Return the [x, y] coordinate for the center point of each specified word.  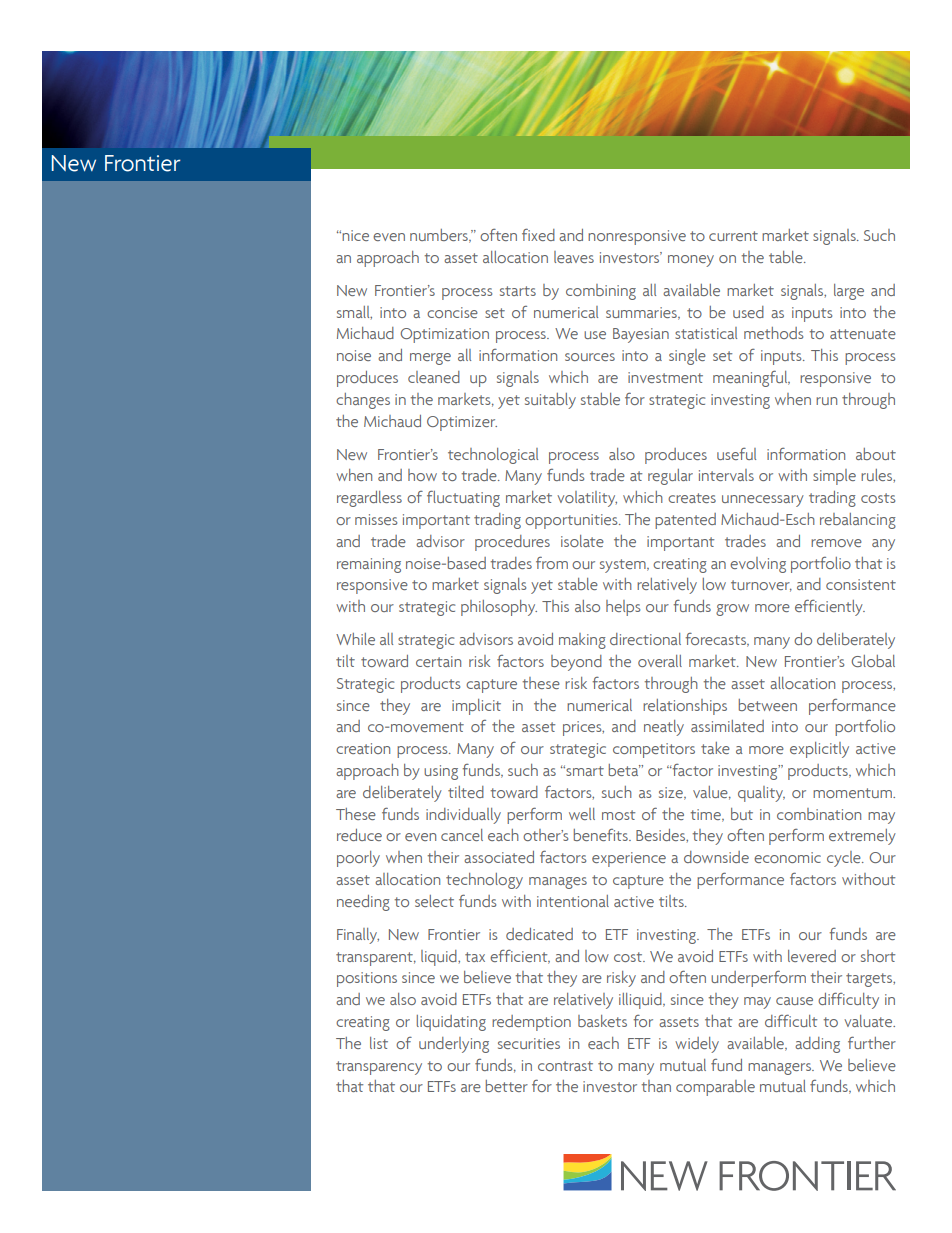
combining [601, 292]
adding [817, 1045]
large [849, 292]
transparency [379, 1068]
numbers [440, 236]
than [656, 1086]
